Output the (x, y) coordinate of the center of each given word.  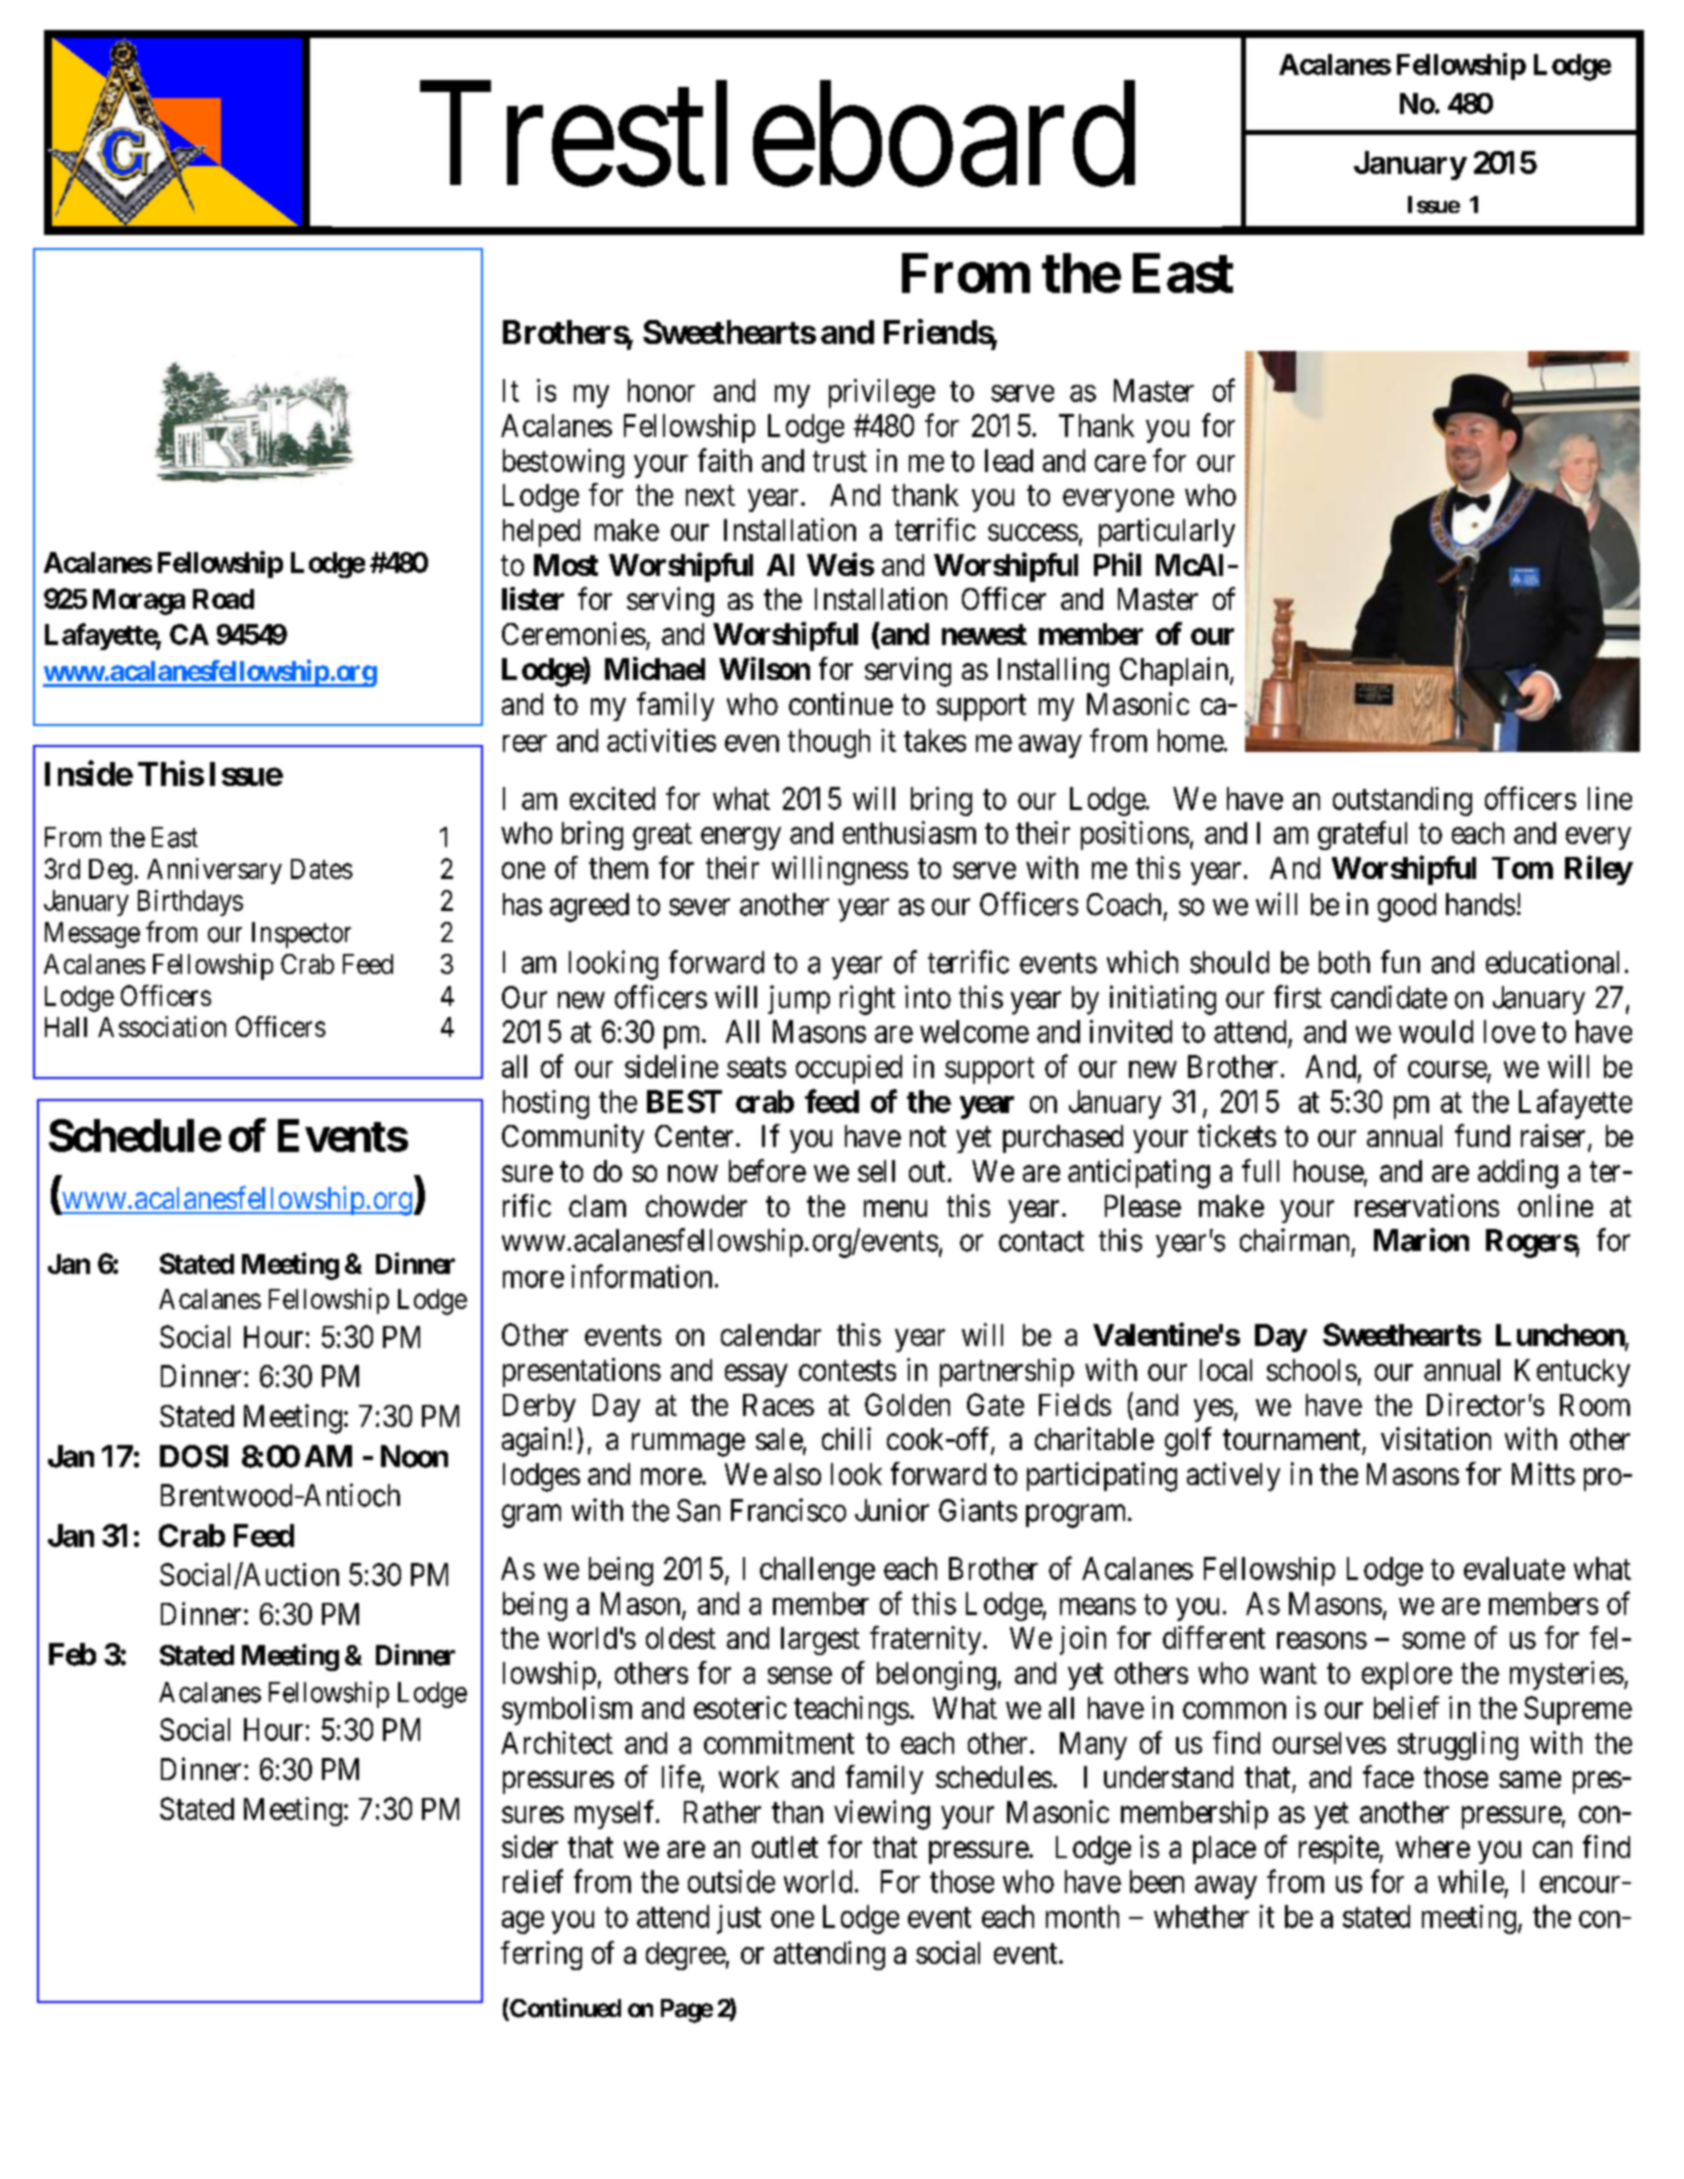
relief (533, 1881)
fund (1482, 1135)
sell (876, 1171)
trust (840, 461)
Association (162, 1026)
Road (223, 599)
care (1120, 463)
